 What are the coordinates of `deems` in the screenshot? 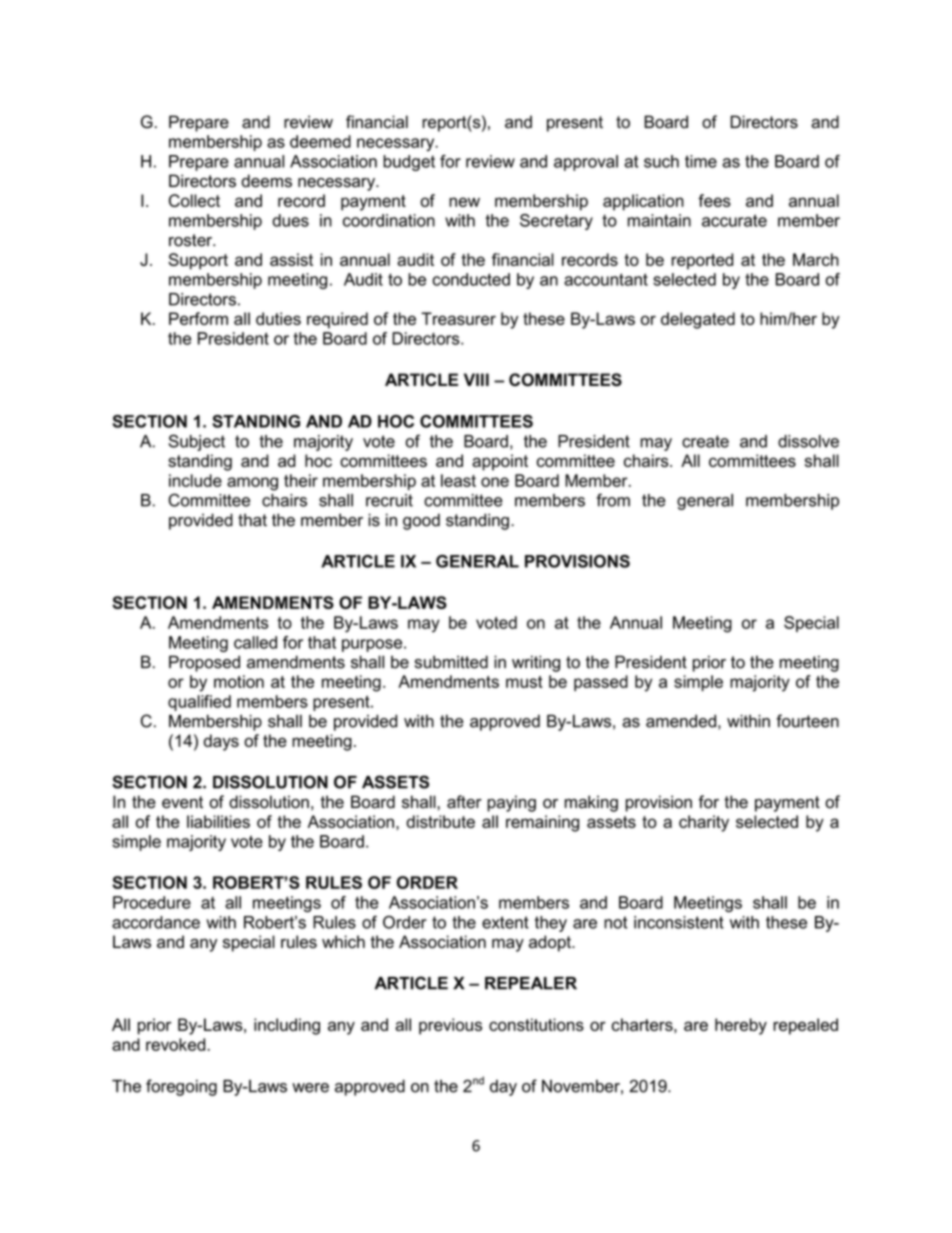 It's located at (266, 181).
